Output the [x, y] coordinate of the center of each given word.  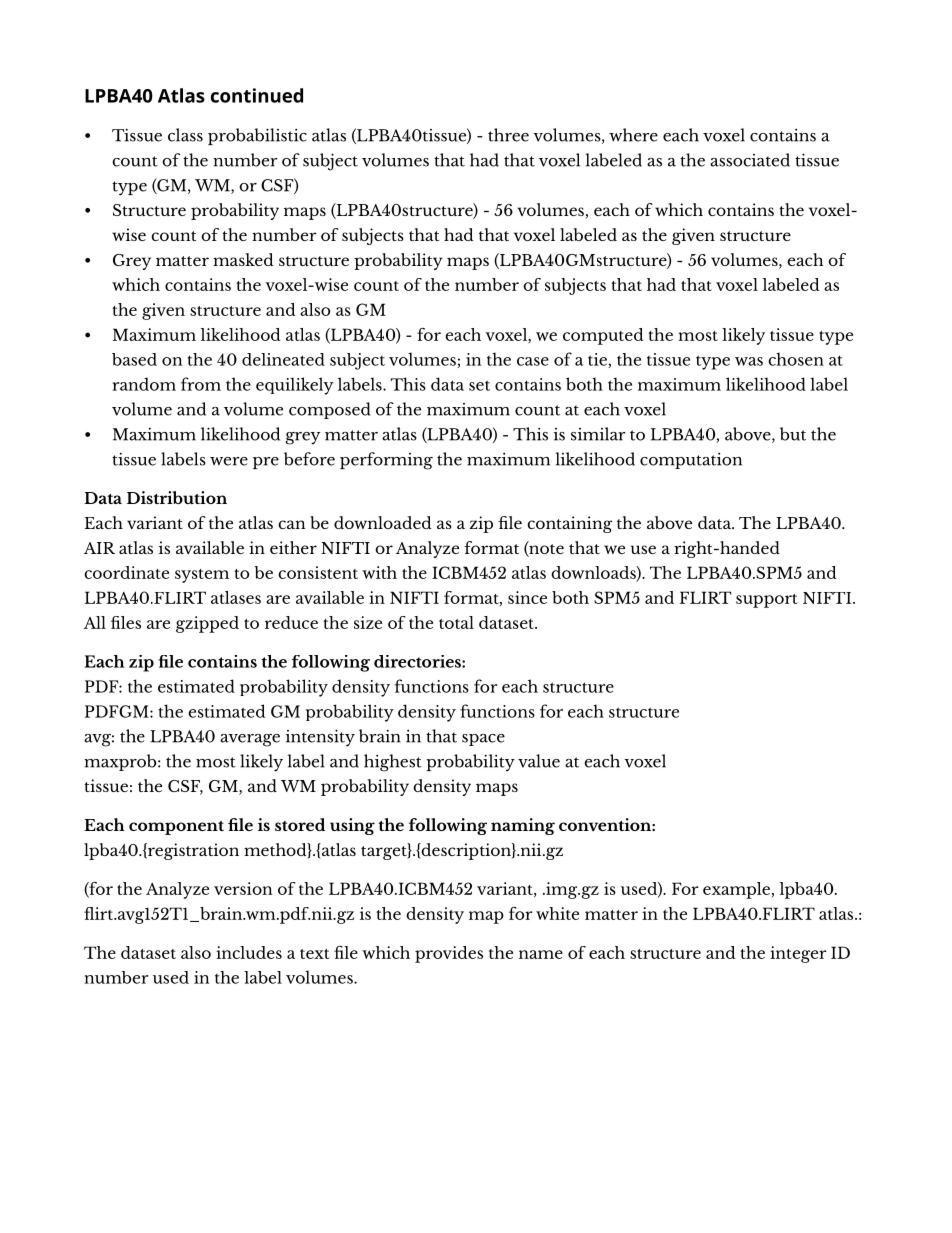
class [185, 135]
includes [249, 952]
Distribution [177, 497]
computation [691, 461]
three [508, 135]
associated [750, 160]
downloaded [383, 522]
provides [449, 954]
